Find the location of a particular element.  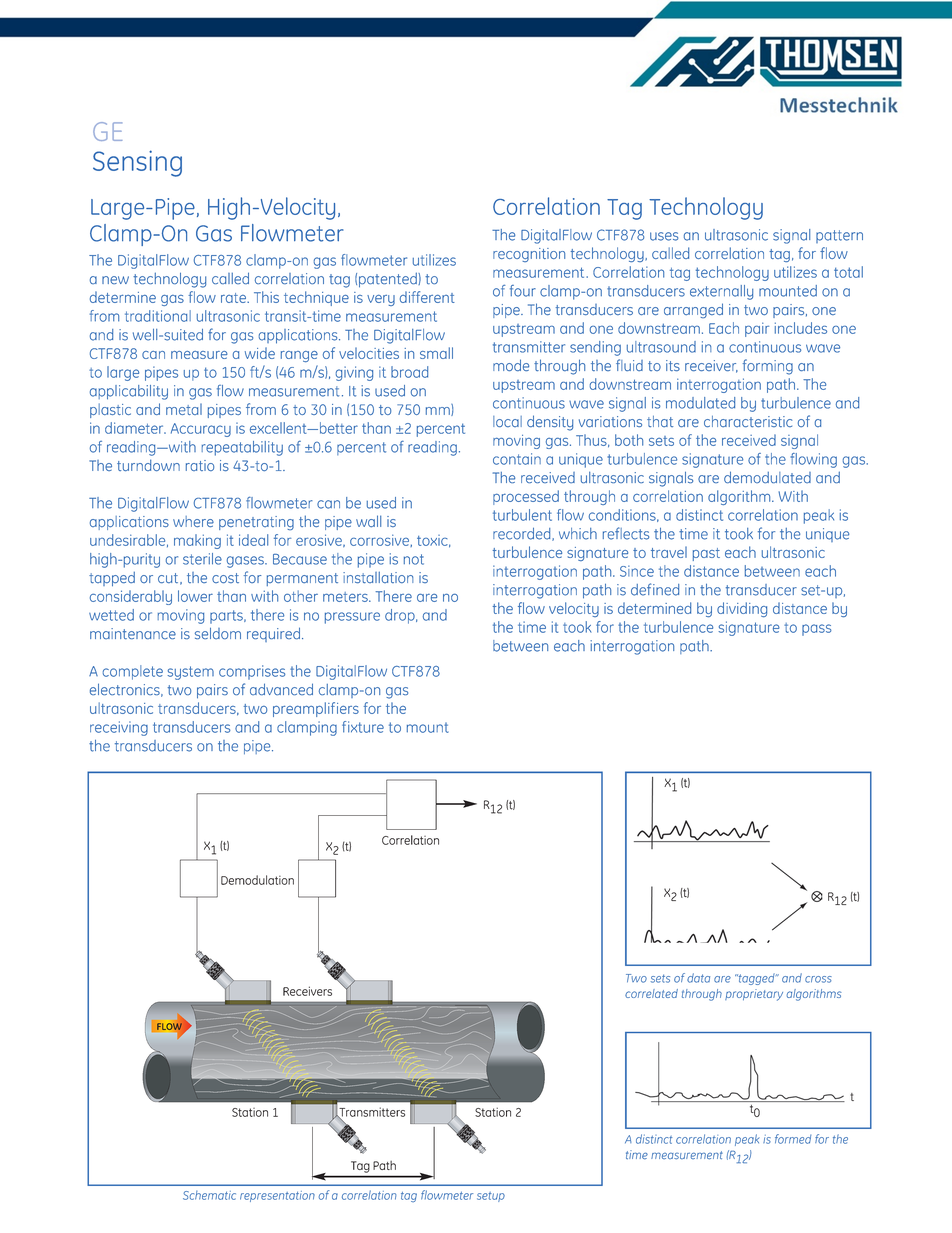

setup is located at coordinates (491, 1197).
